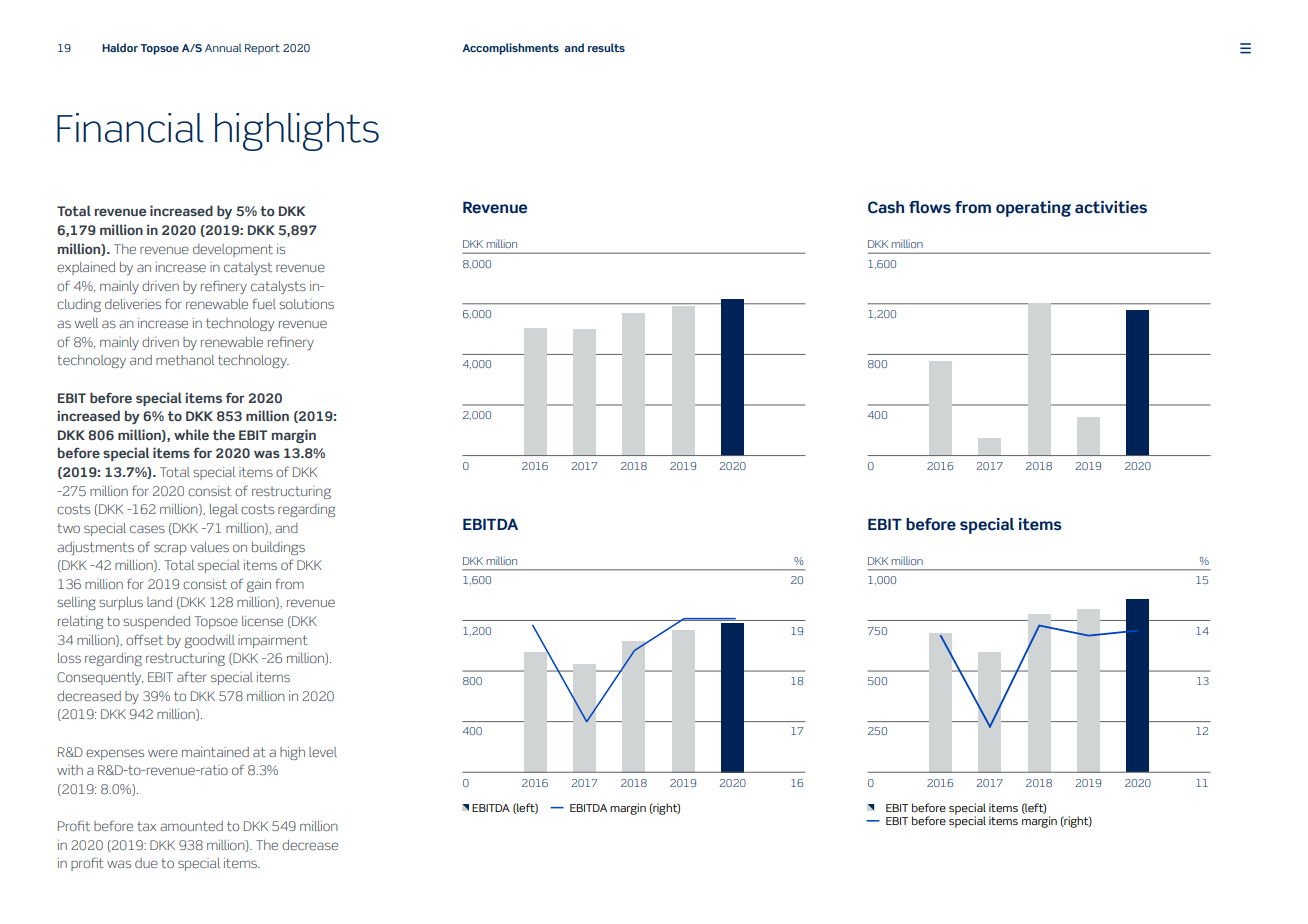 This page has height=924, width=1308. Describe the element at coordinates (191, 826) in the page. I see `amounted` at that location.
